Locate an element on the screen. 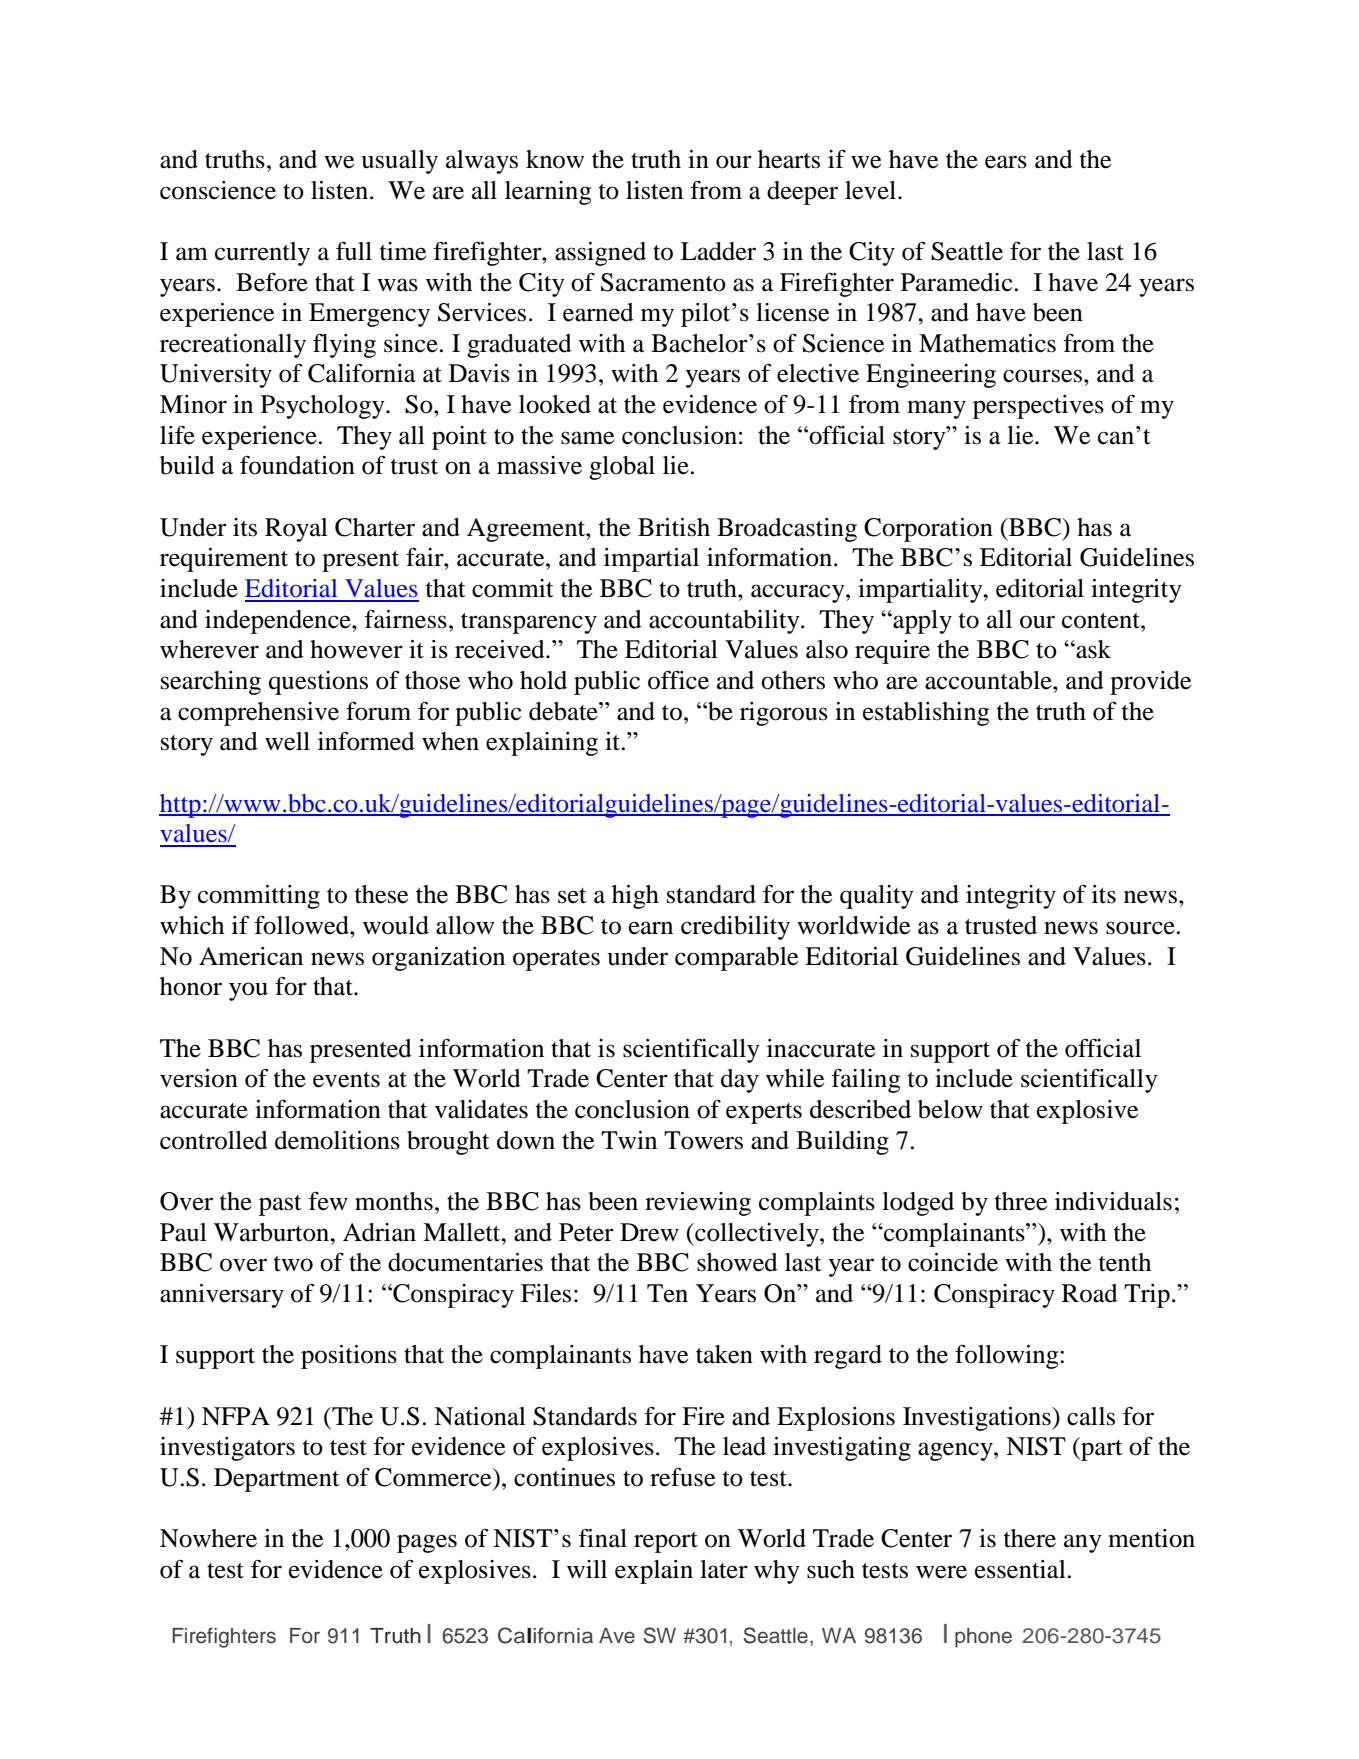 The width and height of the screenshot is (1359, 1759). currently is located at coordinates (262, 254).
